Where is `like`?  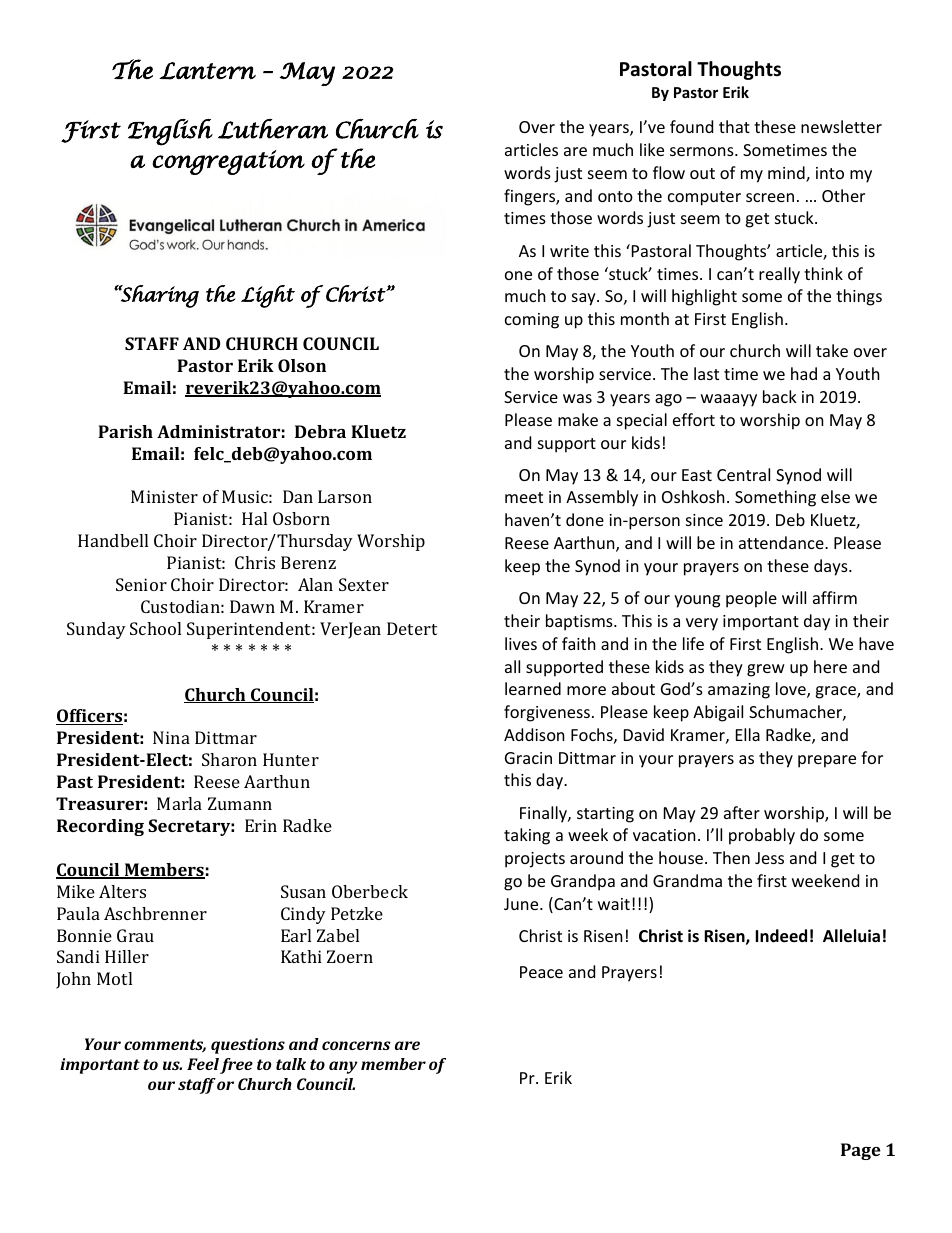
like is located at coordinates (652, 149).
